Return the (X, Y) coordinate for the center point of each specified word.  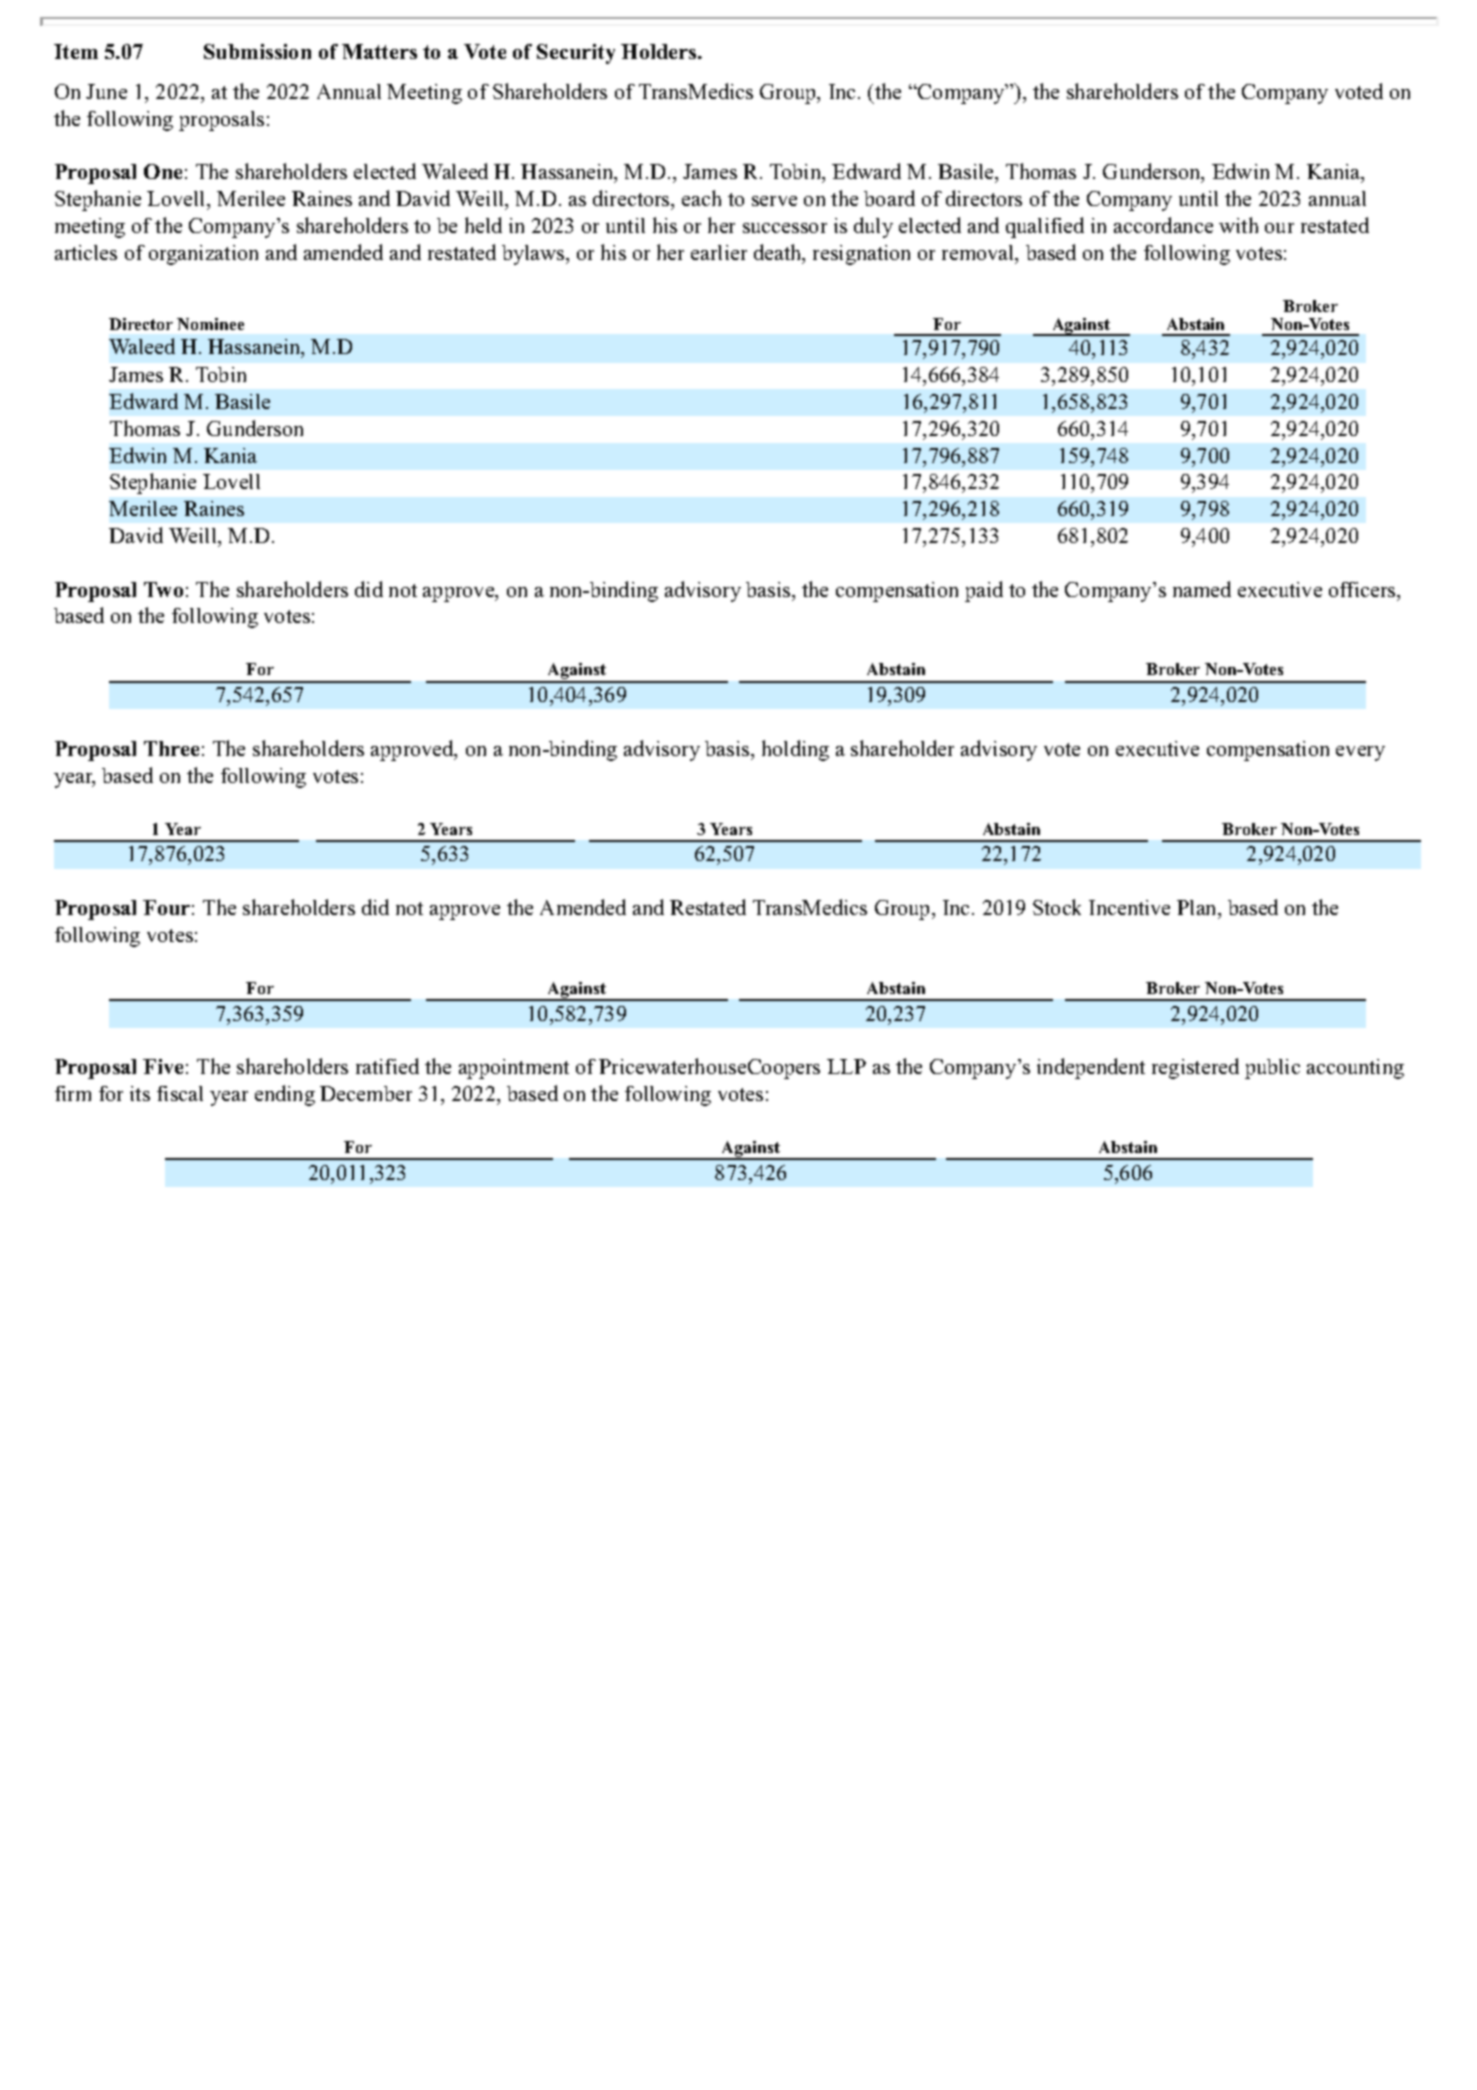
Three (171, 748)
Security (576, 54)
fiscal (180, 1093)
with (1238, 225)
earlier (719, 252)
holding (795, 750)
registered (1195, 1068)
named (1202, 589)
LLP (846, 1066)
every (1360, 753)
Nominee (210, 324)
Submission (257, 51)
